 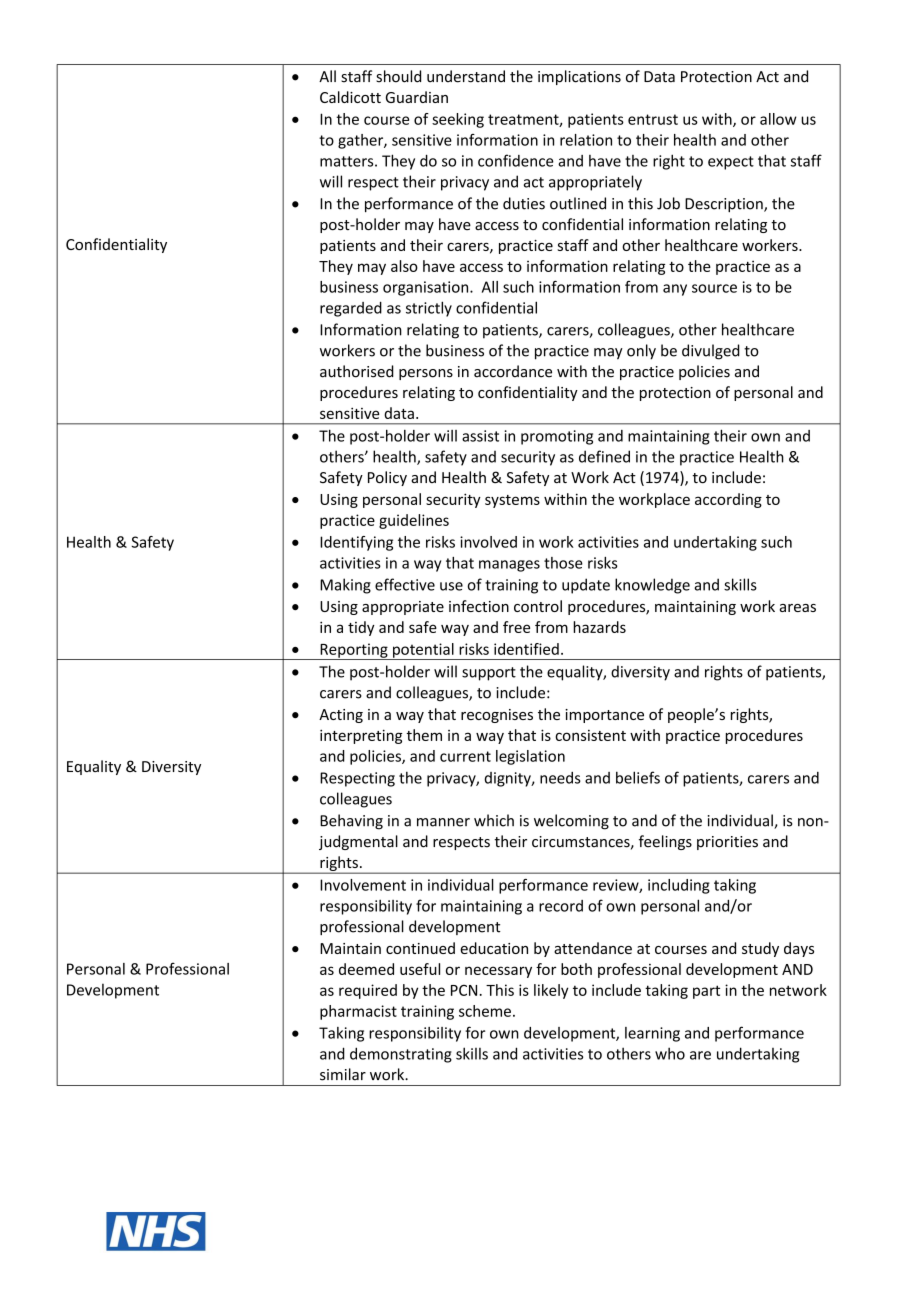 What do you see at coordinates (778, 119) in the document?
I see `allow` at bounding box center [778, 119].
